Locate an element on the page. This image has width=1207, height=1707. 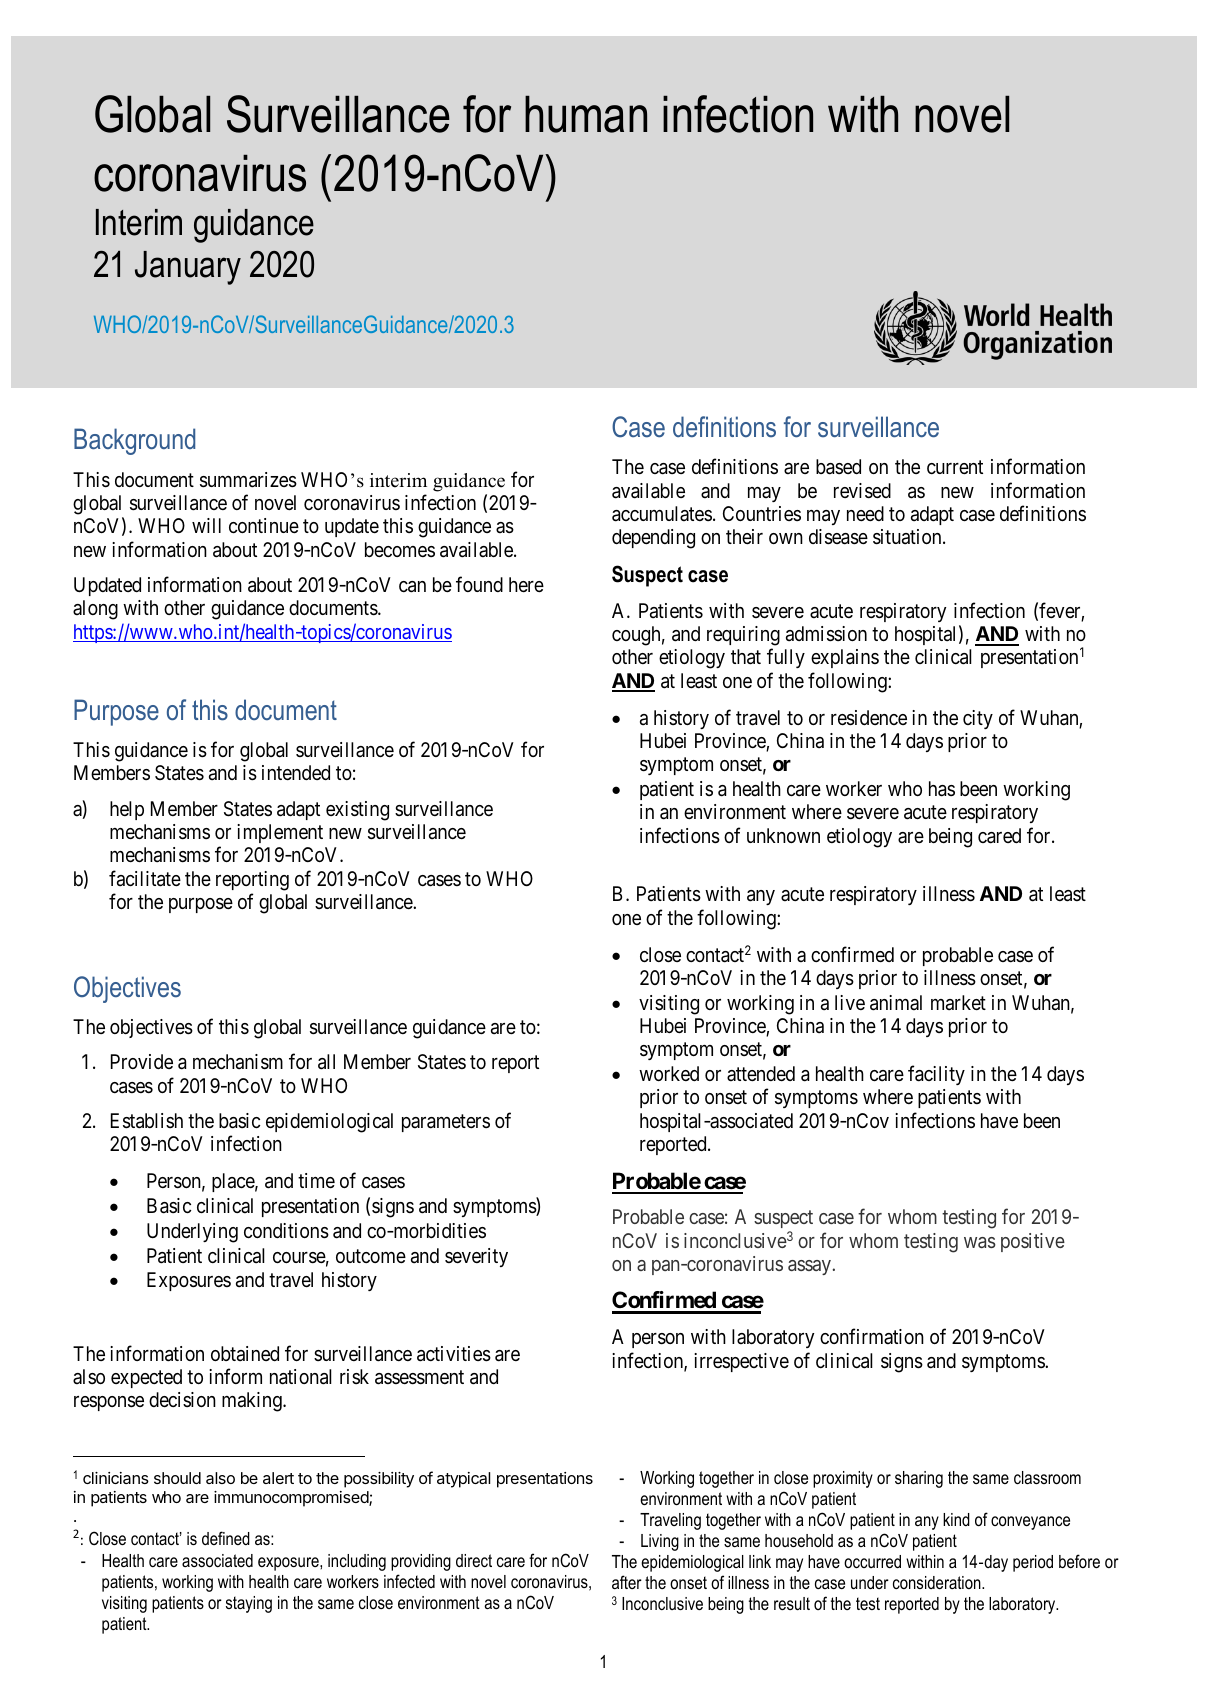
need is located at coordinates (865, 513).
